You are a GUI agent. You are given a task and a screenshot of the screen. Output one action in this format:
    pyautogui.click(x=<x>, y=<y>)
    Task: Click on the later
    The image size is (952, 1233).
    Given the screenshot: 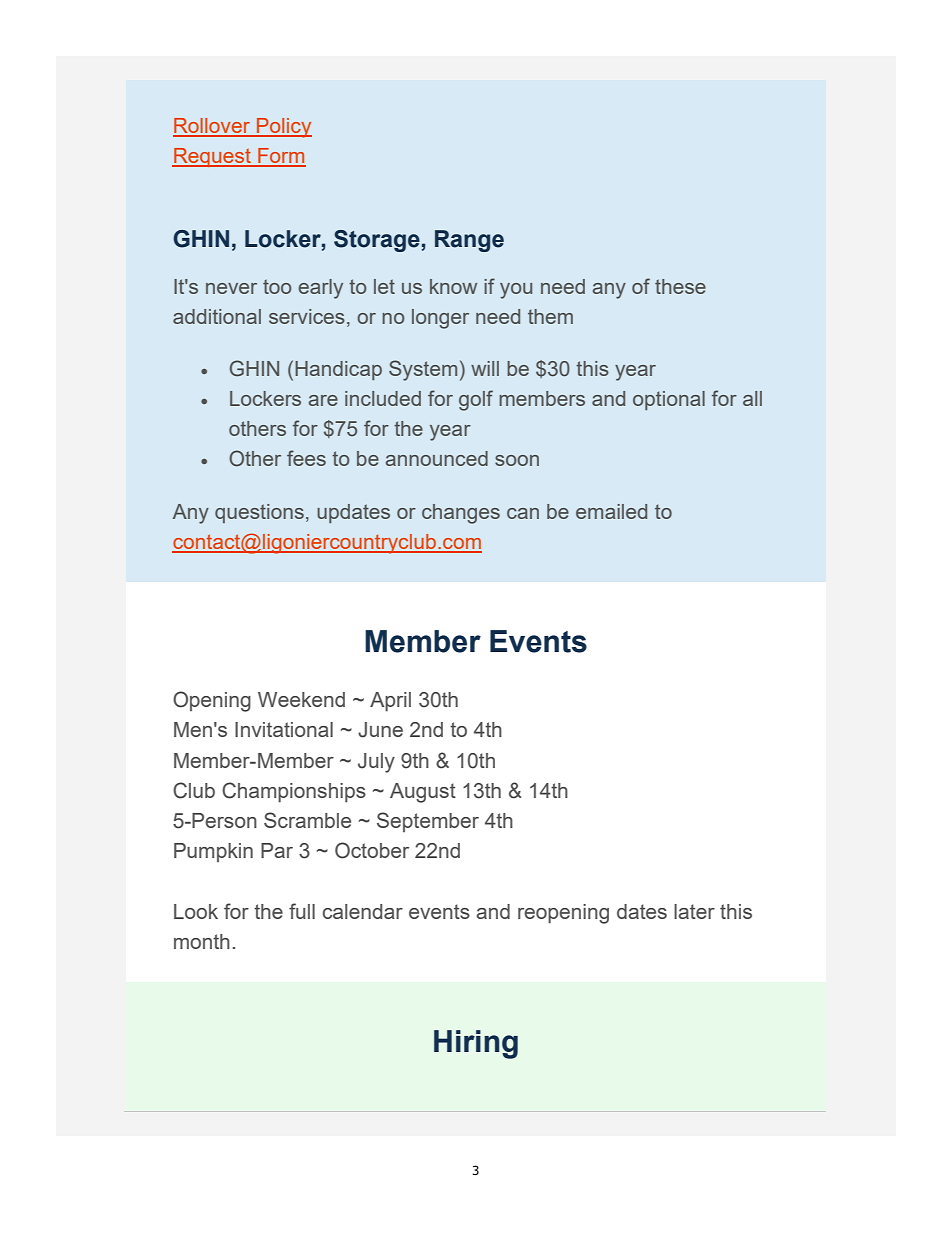 What is the action you would take?
    pyautogui.click(x=694, y=911)
